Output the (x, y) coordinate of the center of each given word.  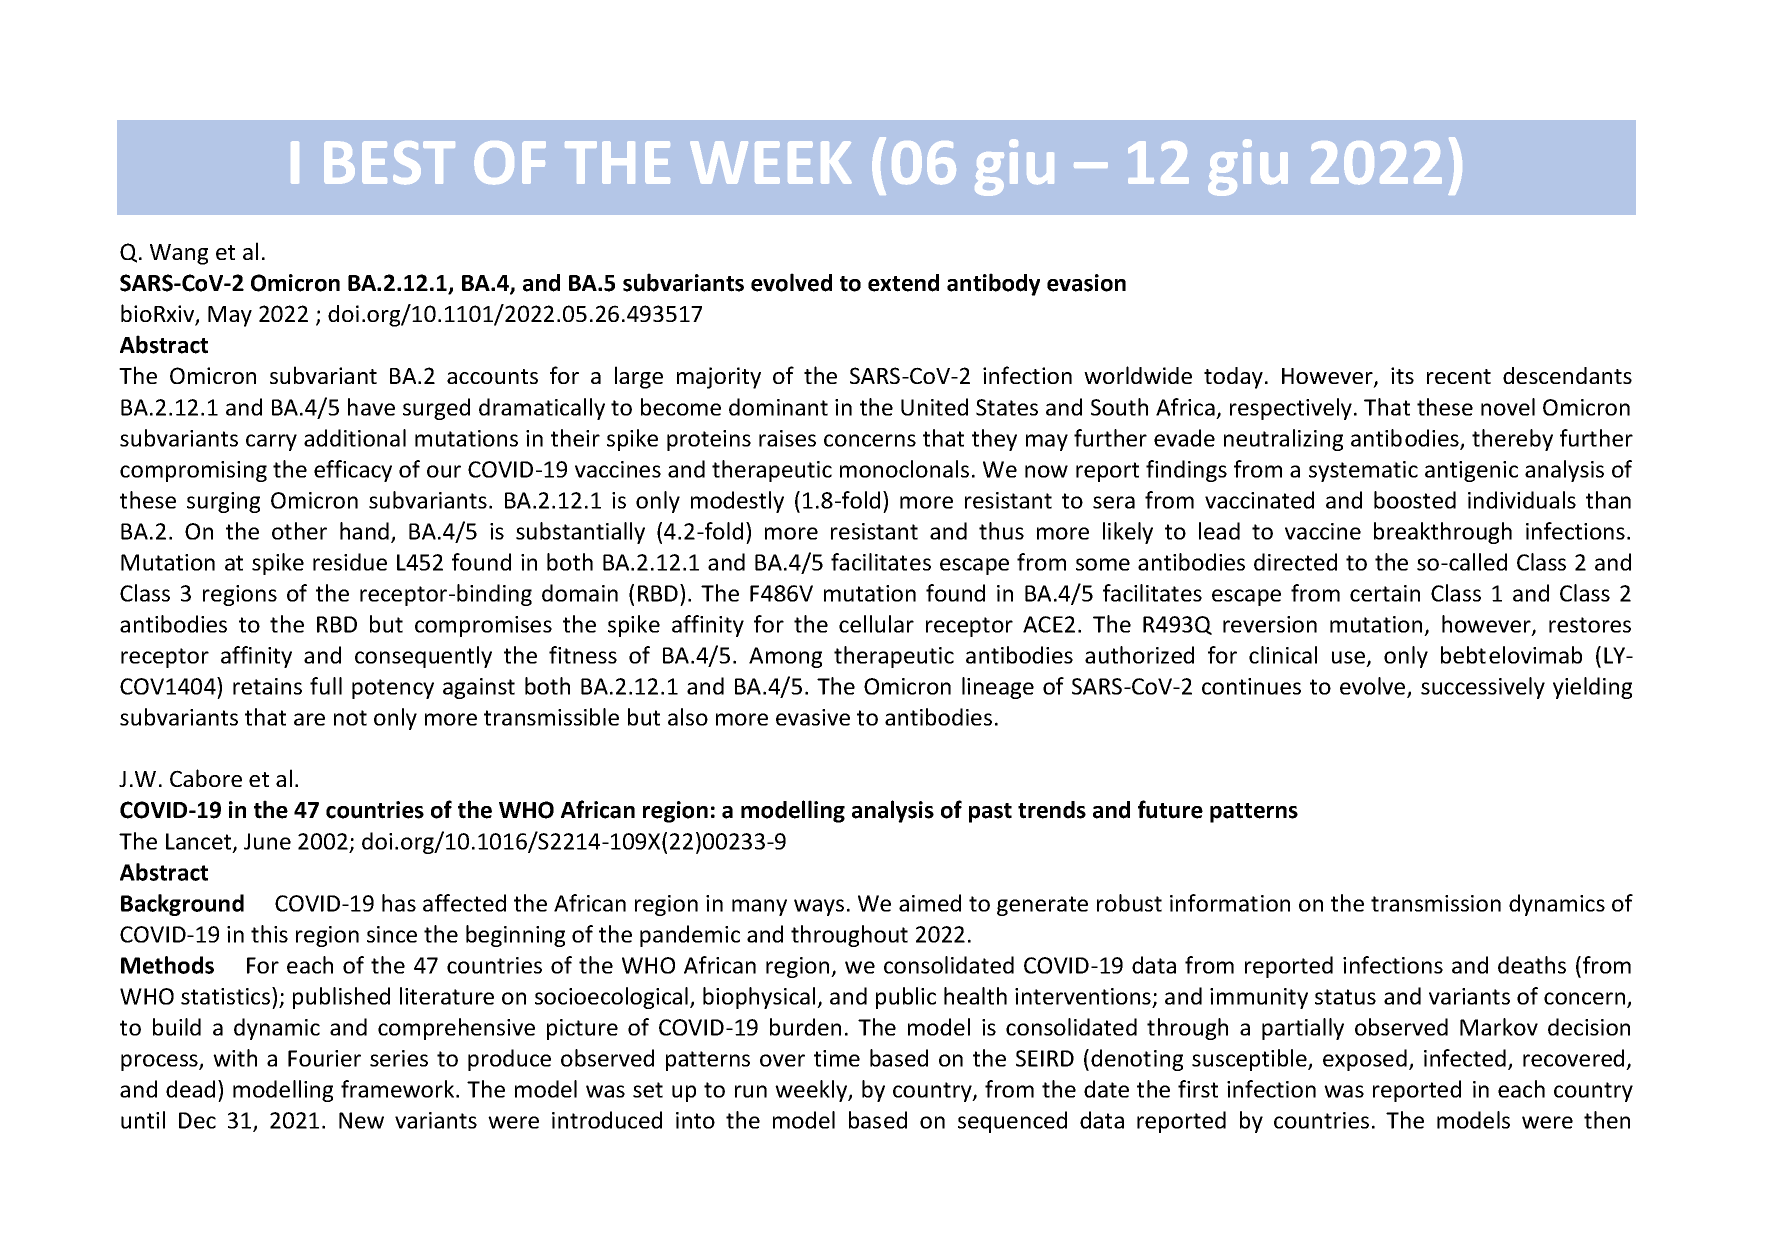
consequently (423, 657)
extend (903, 283)
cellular (876, 624)
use (1350, 658)
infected (1465, 1058)
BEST (389, 163)
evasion (1086, 283)
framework (399, 1089)
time (837, 1058)
